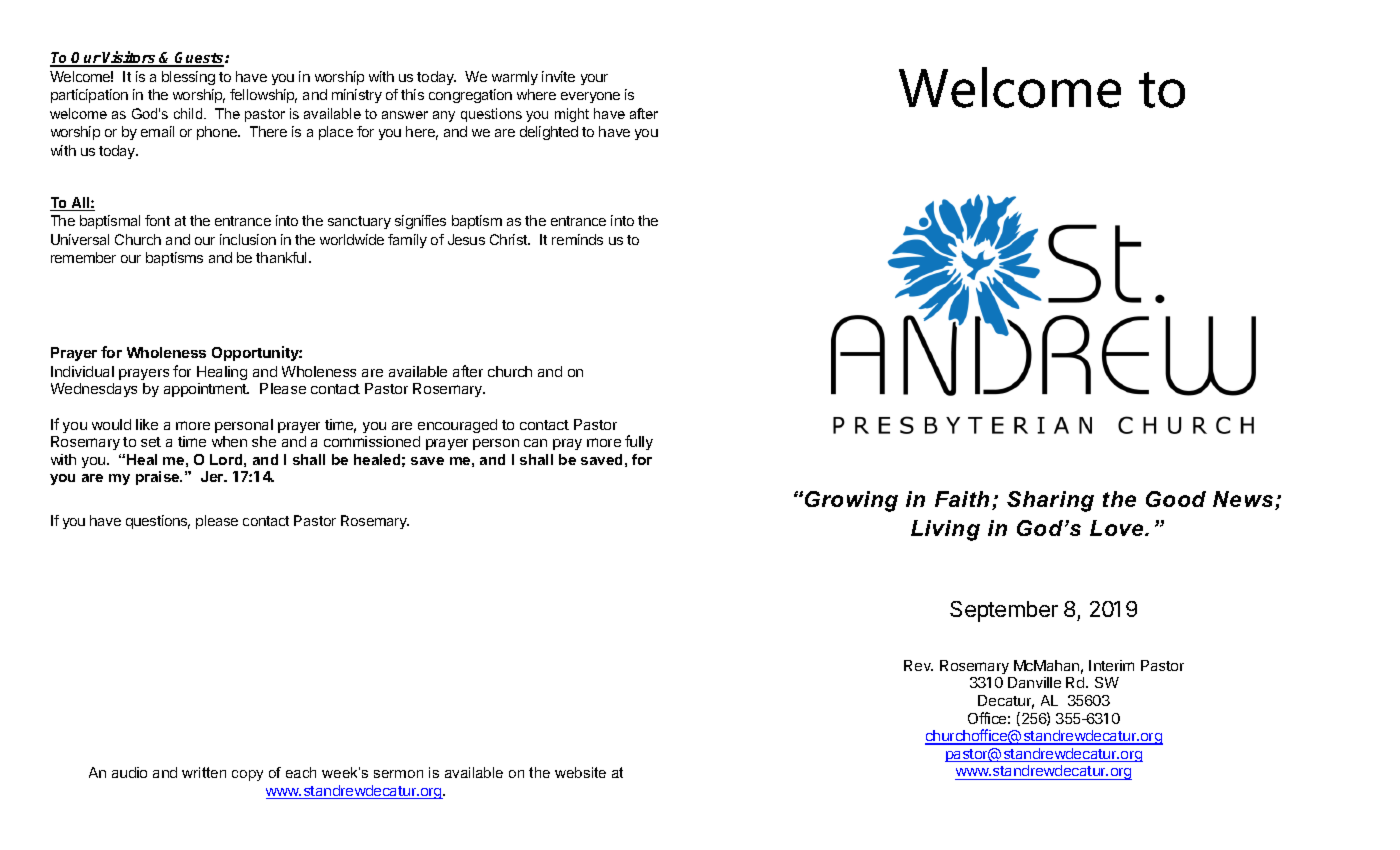  I want to click on blessing, so click(188, 78).
